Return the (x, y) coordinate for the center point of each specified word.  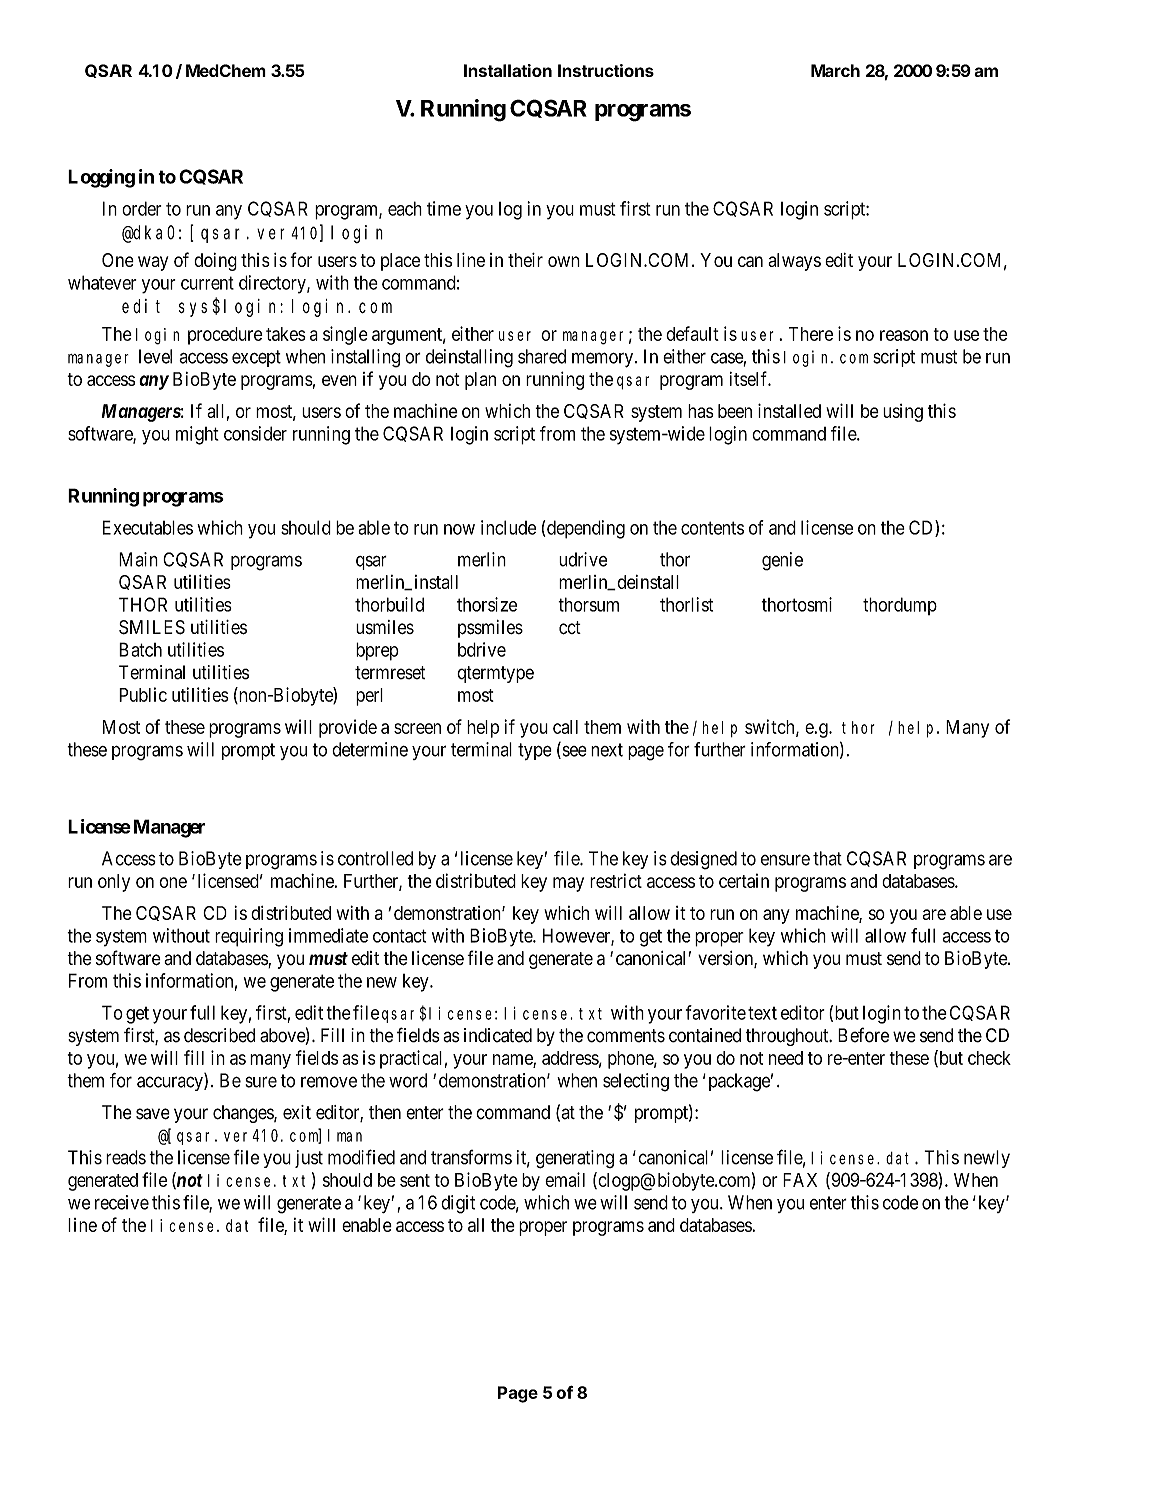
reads (126, 1157)
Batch (140, 649)
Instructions (606, 70)
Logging (101, 178)
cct (570, 628)
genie (782, 561)
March (835, 70)
